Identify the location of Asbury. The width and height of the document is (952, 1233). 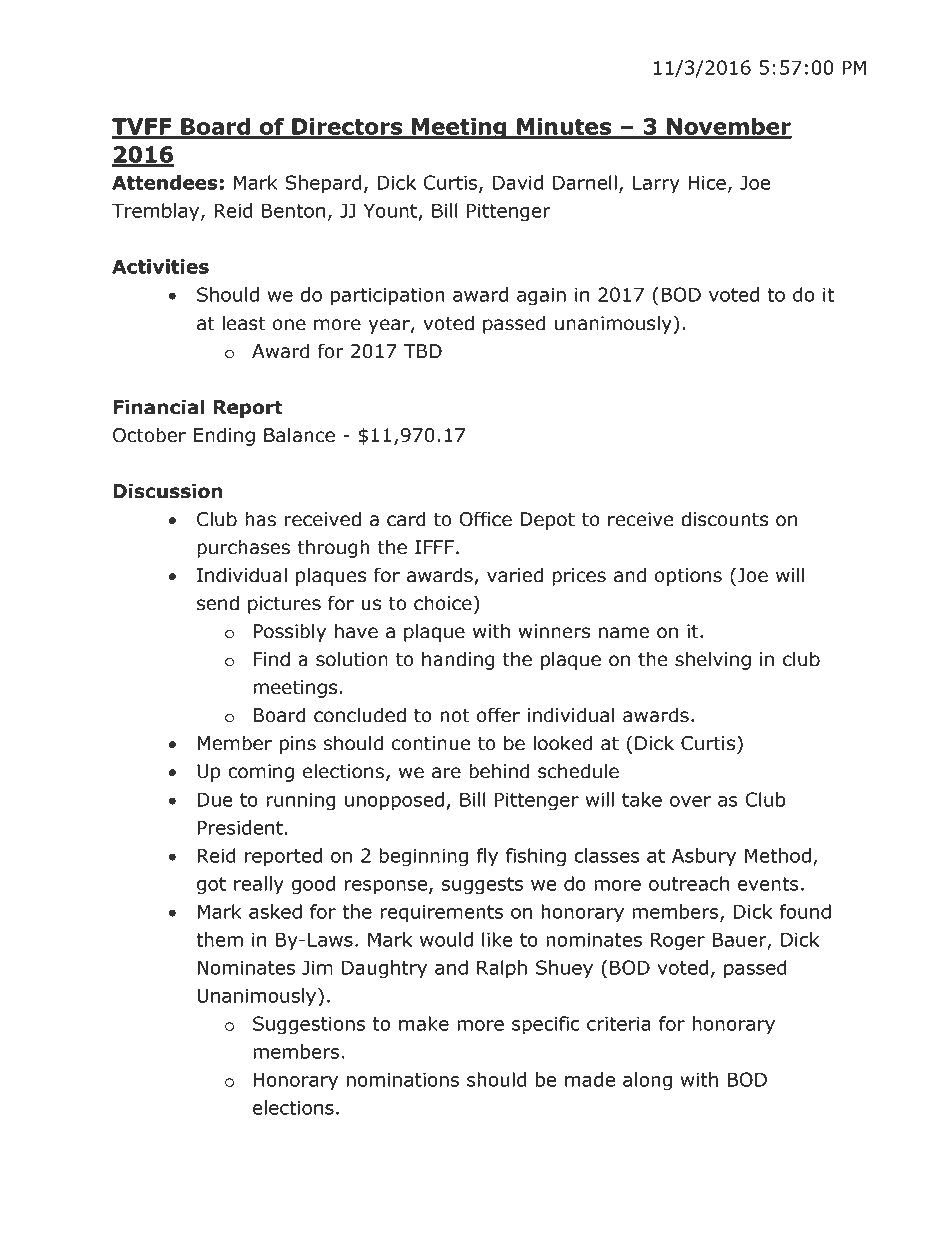
(704, 857).
